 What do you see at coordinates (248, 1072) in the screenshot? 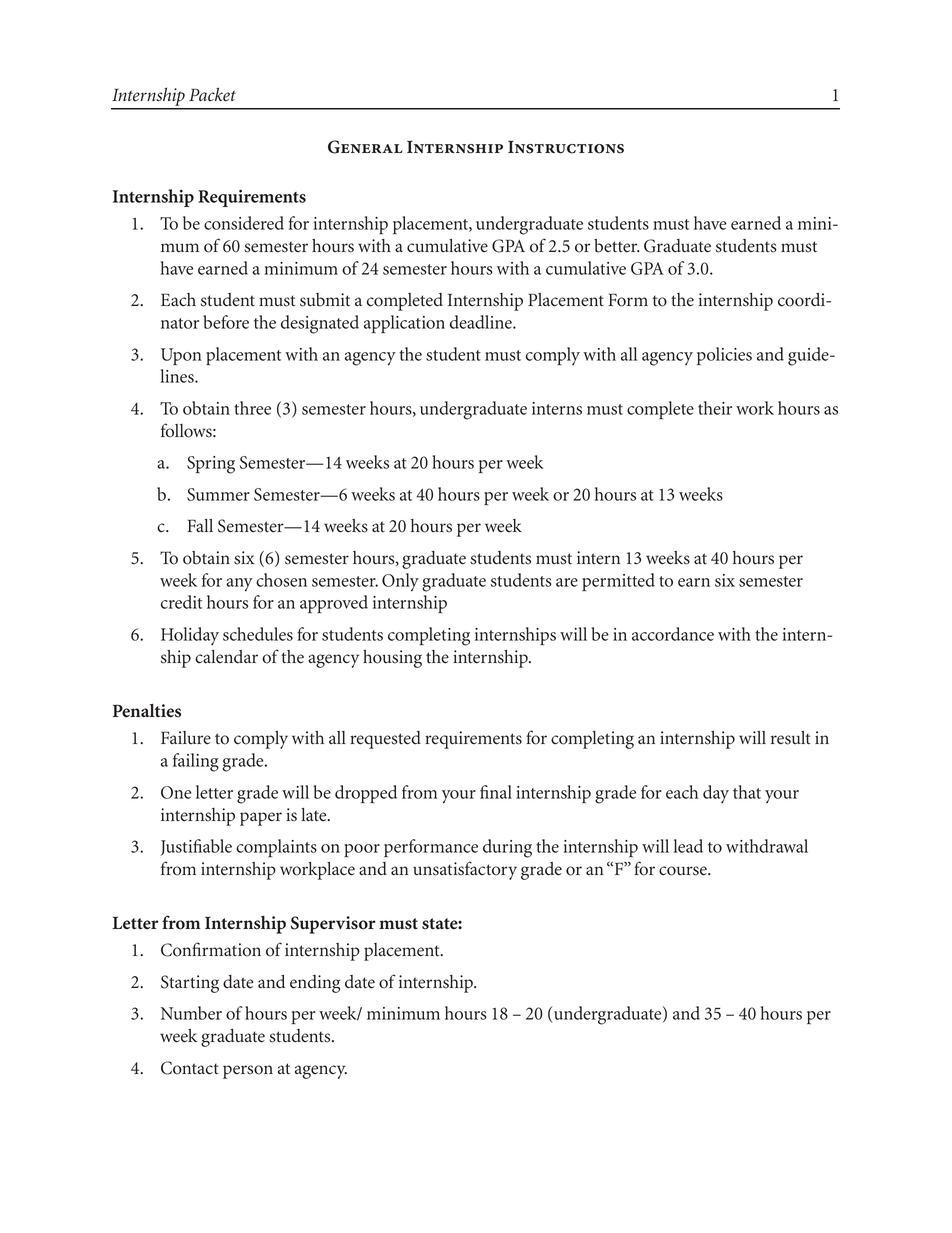
I see `person` at bounding box center [248, 1072].
